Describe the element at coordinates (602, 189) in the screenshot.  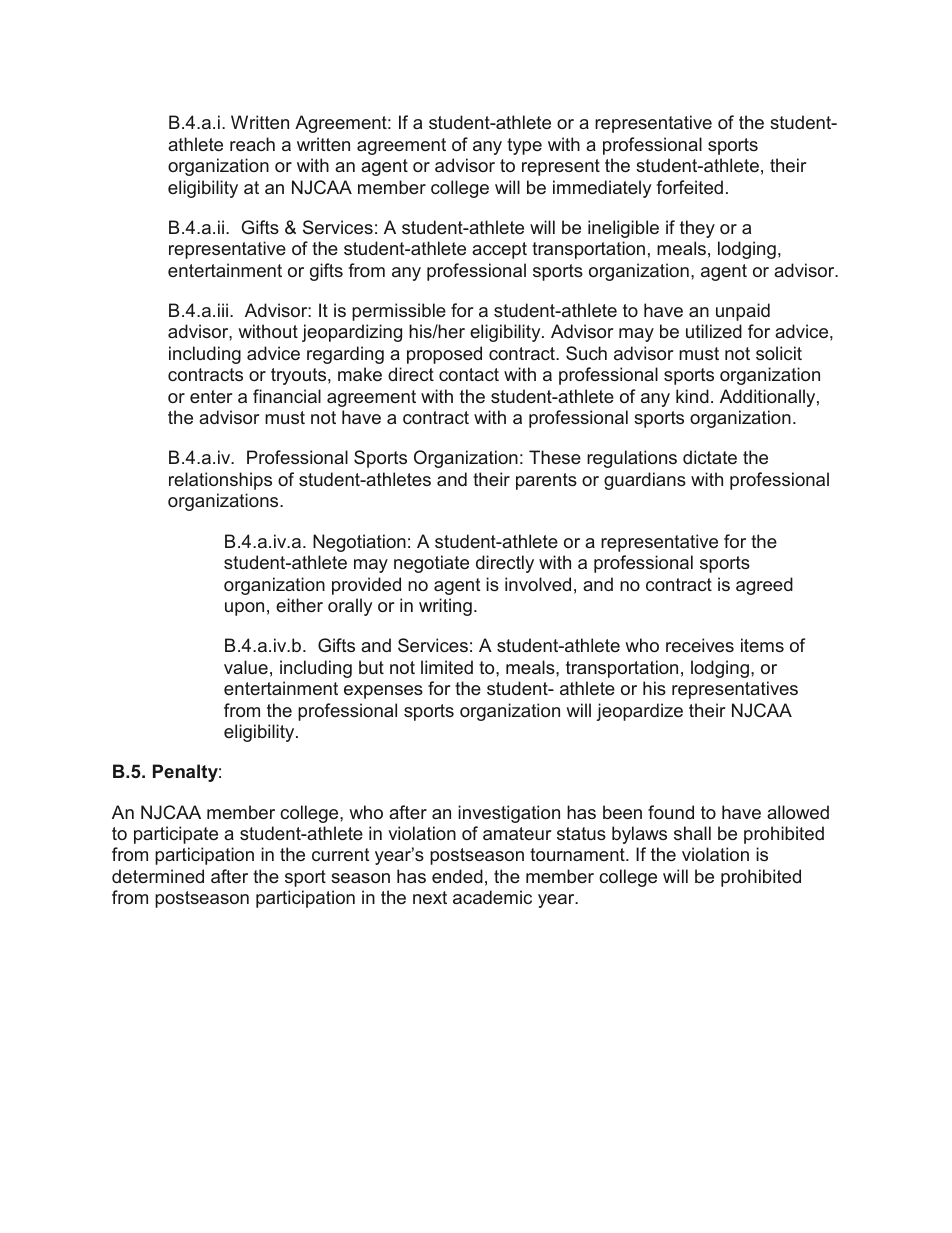
I see `immediately` at that location.
